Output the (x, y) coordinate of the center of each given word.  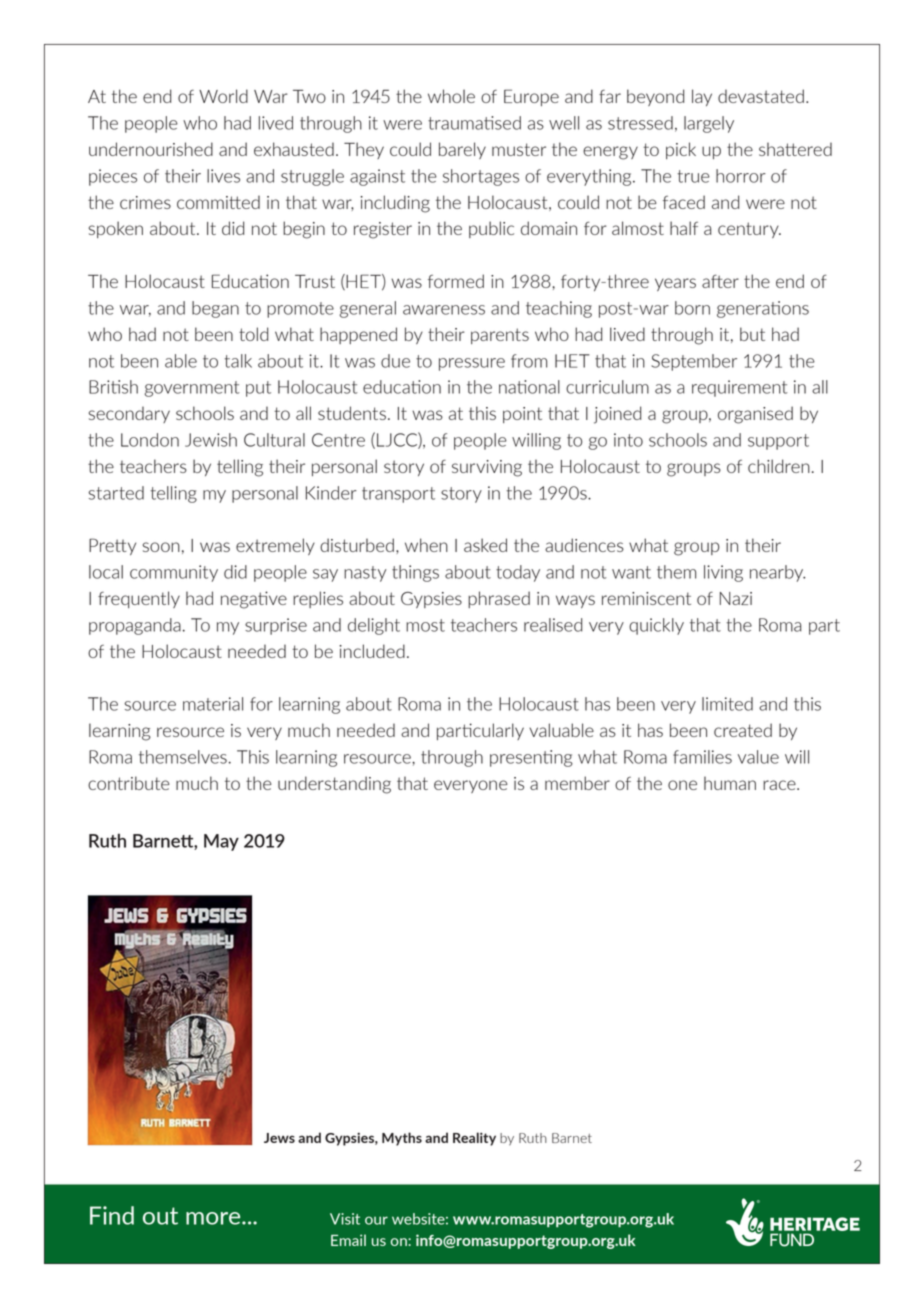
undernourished (151, 149)
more (214, 1218)
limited (727, 704)
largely (709, 124)
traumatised (474, 123)
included (372, 651)
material (213, 704)
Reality (474, 1139)
